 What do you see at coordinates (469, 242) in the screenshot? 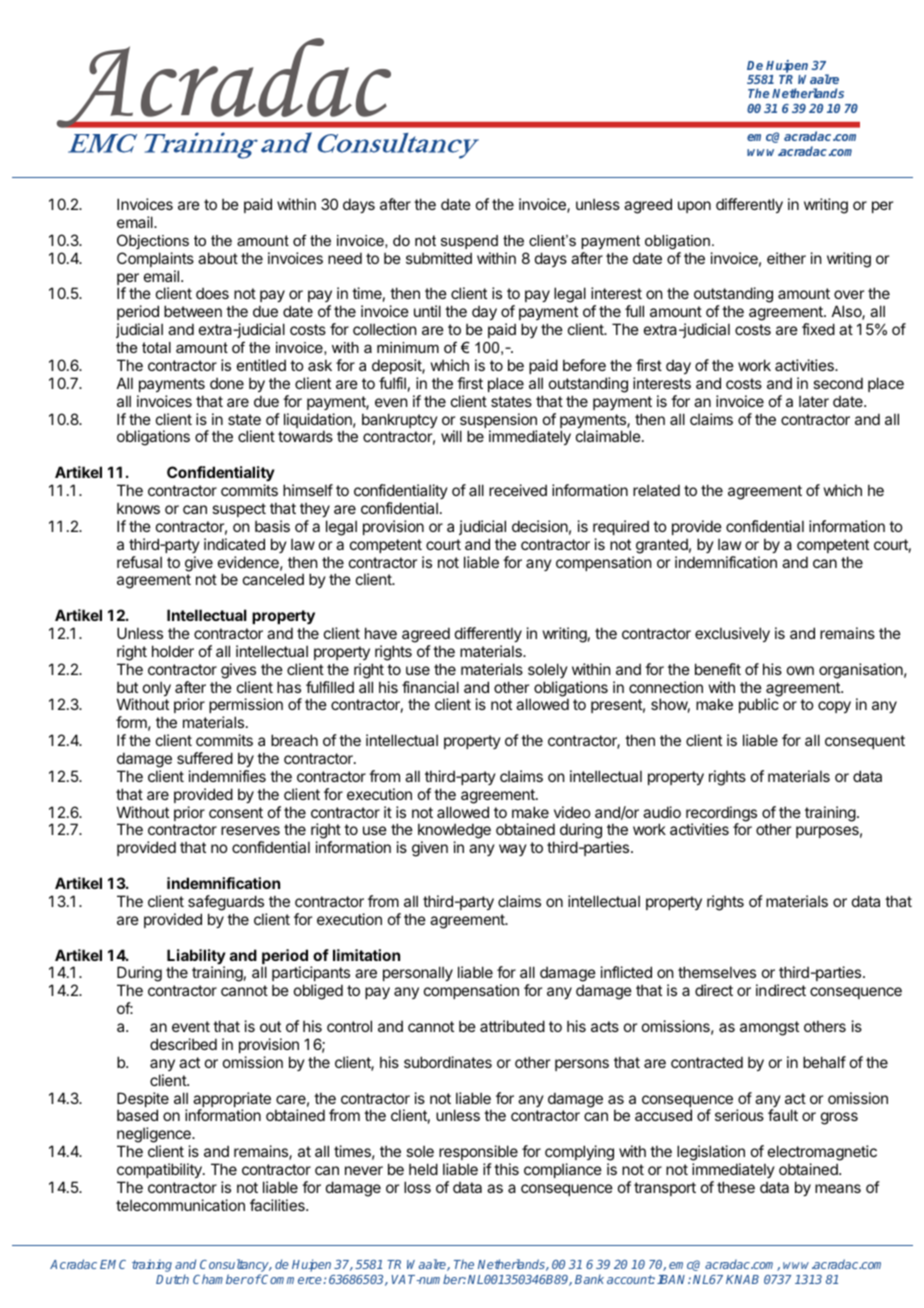
I see `suspend` at bounding box center [469, 242].
